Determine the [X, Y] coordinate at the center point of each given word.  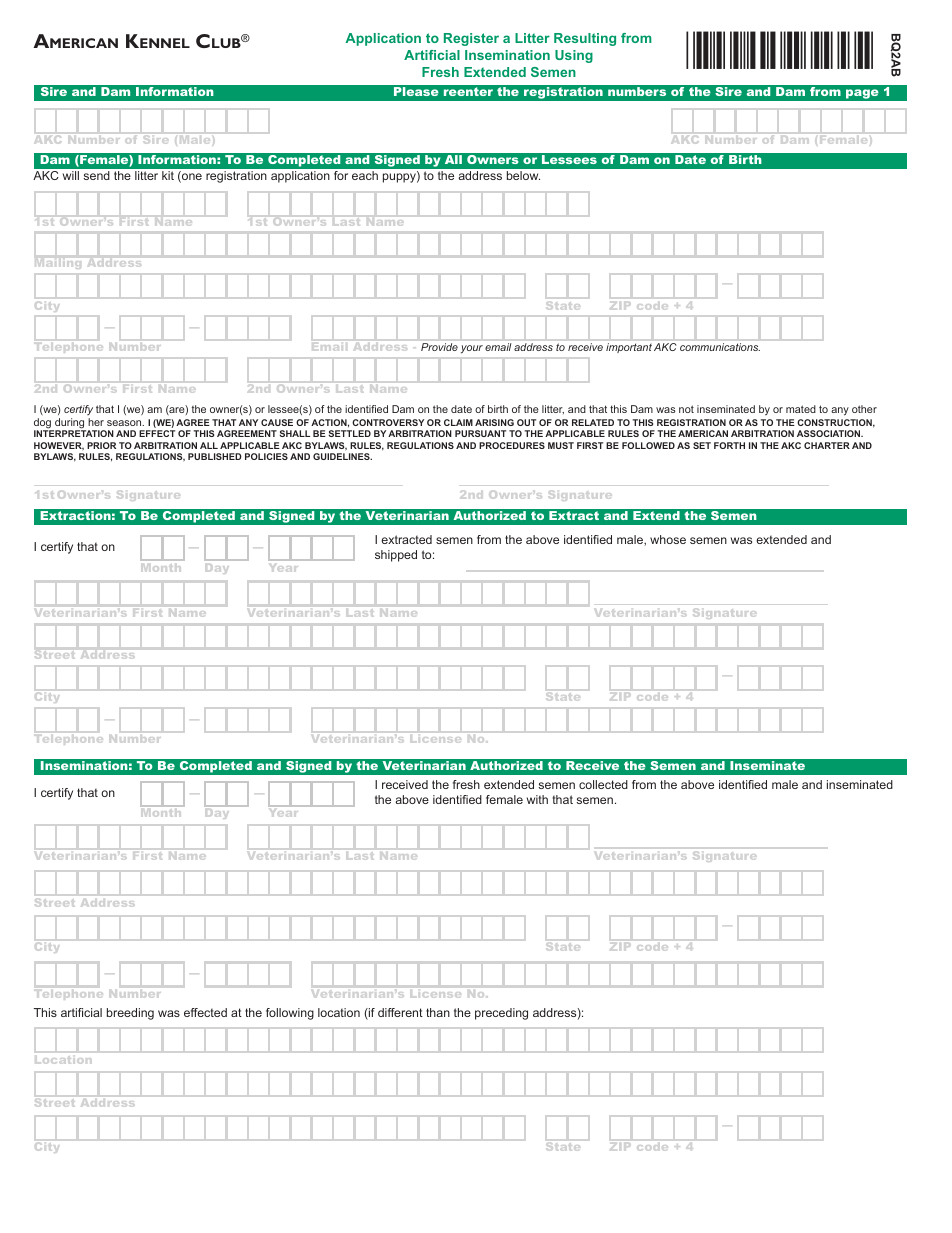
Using [574, 56]
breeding [130, 1014]
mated [801, 409]
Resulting [585, 39]
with [537, 799]
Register [471, 39]
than [438, 1012]
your [472, 349]
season [125, 423]
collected [603, 784]
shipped [396, 556]
